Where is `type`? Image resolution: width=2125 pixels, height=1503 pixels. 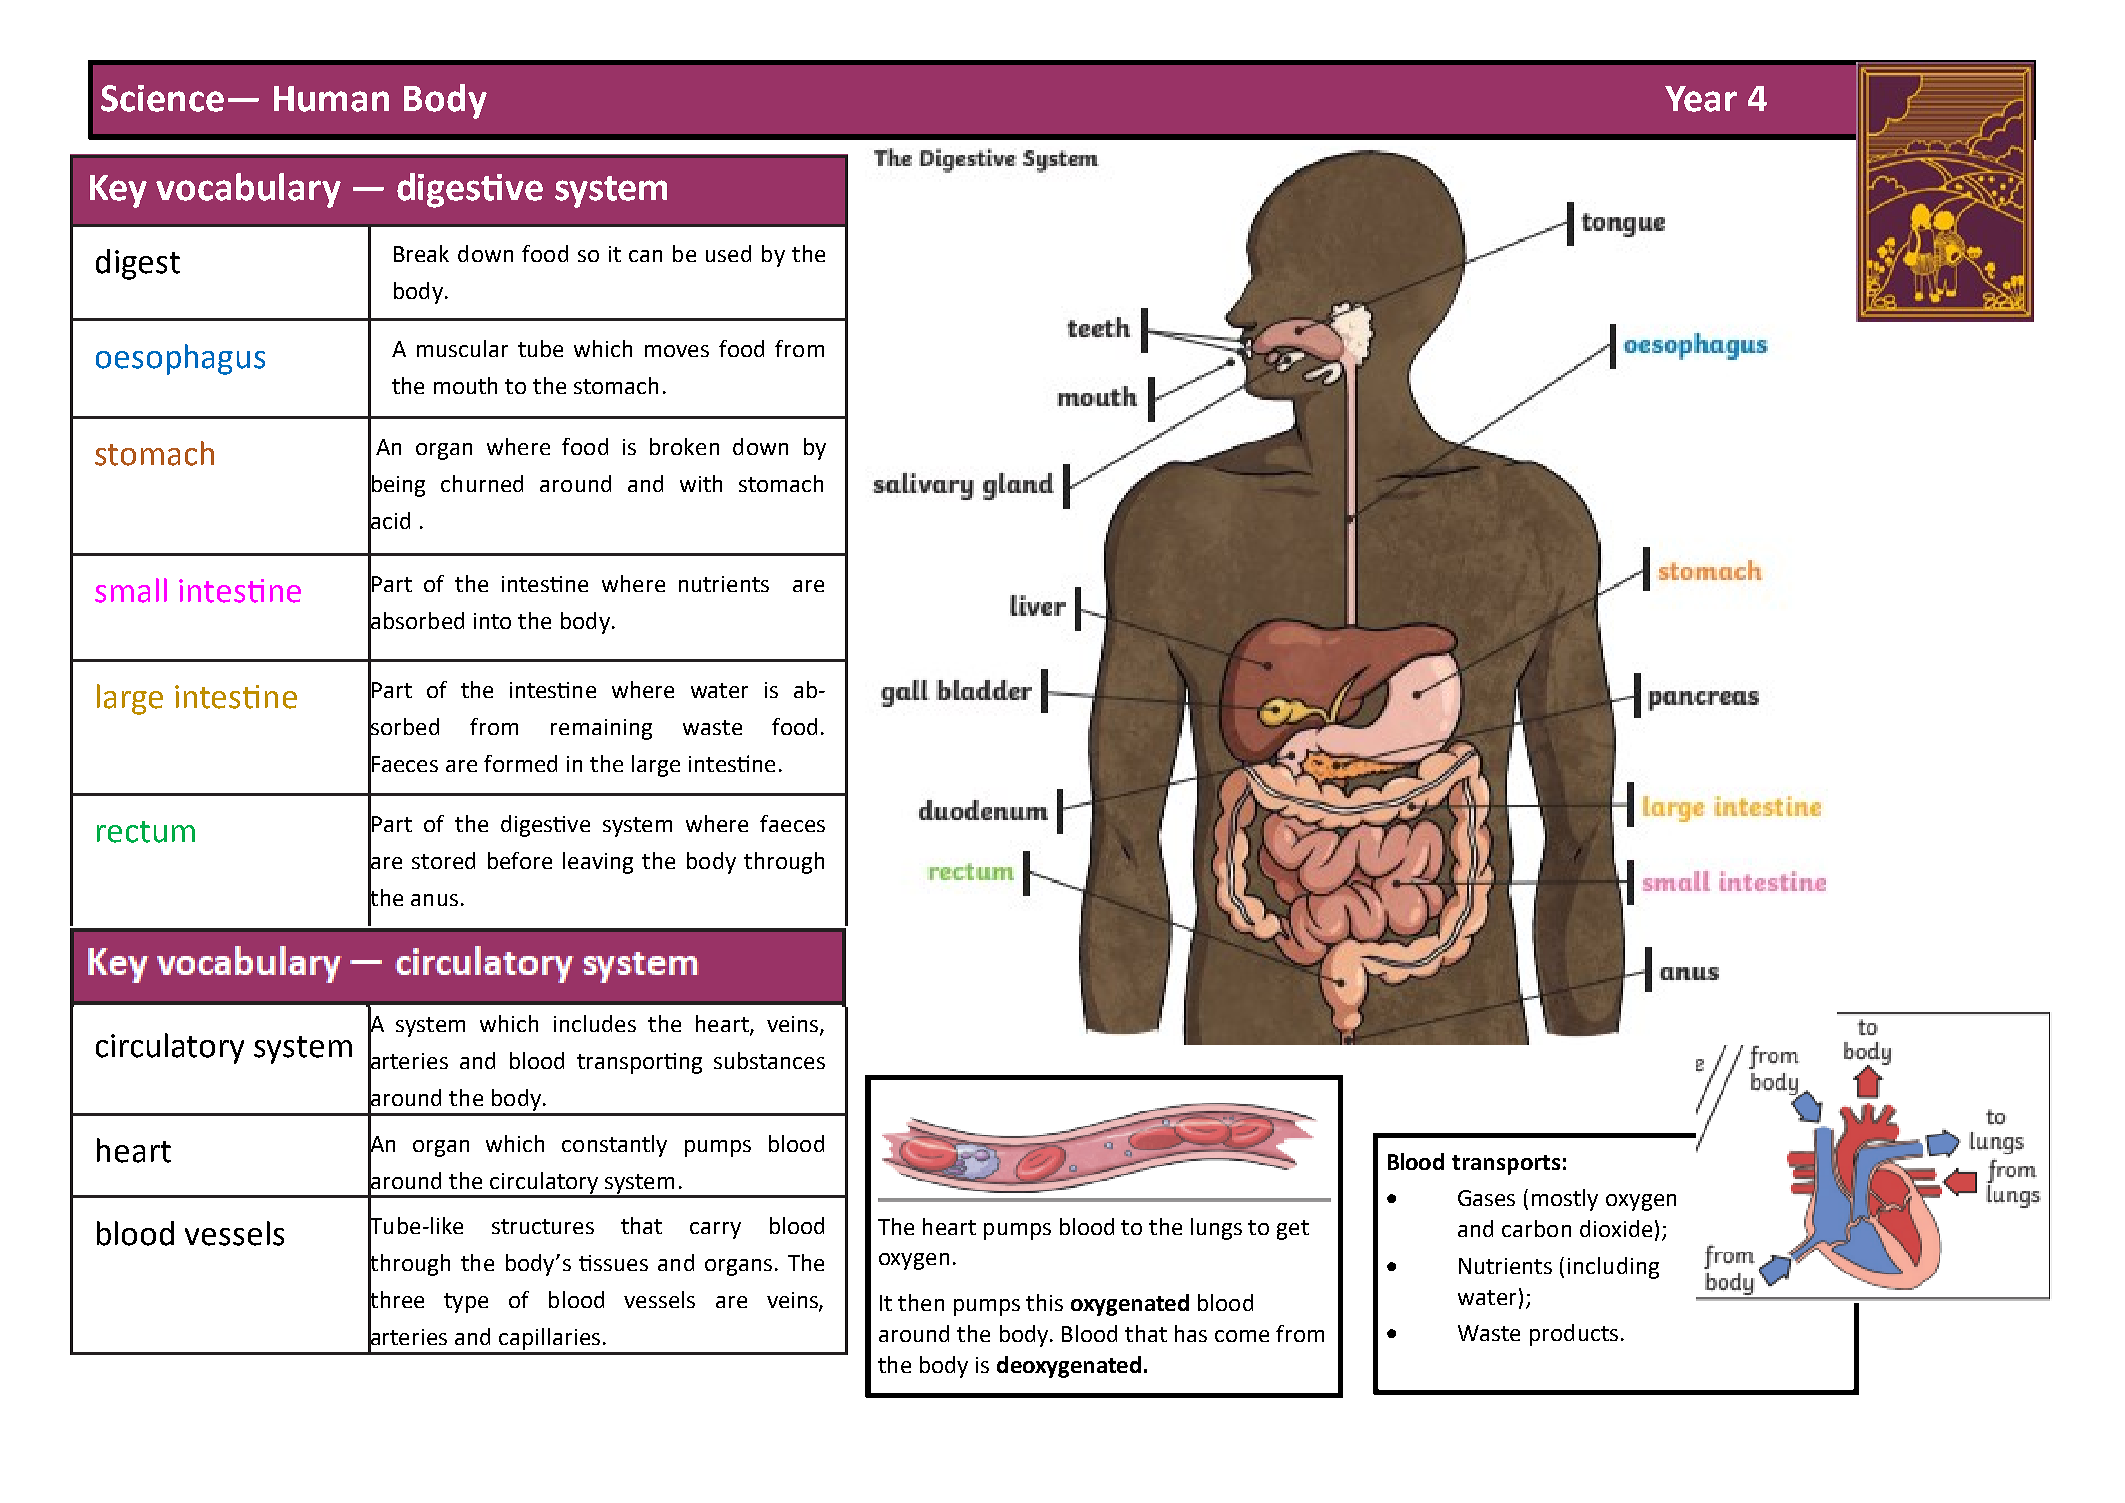
type is located at coordinates (466, 1303).
